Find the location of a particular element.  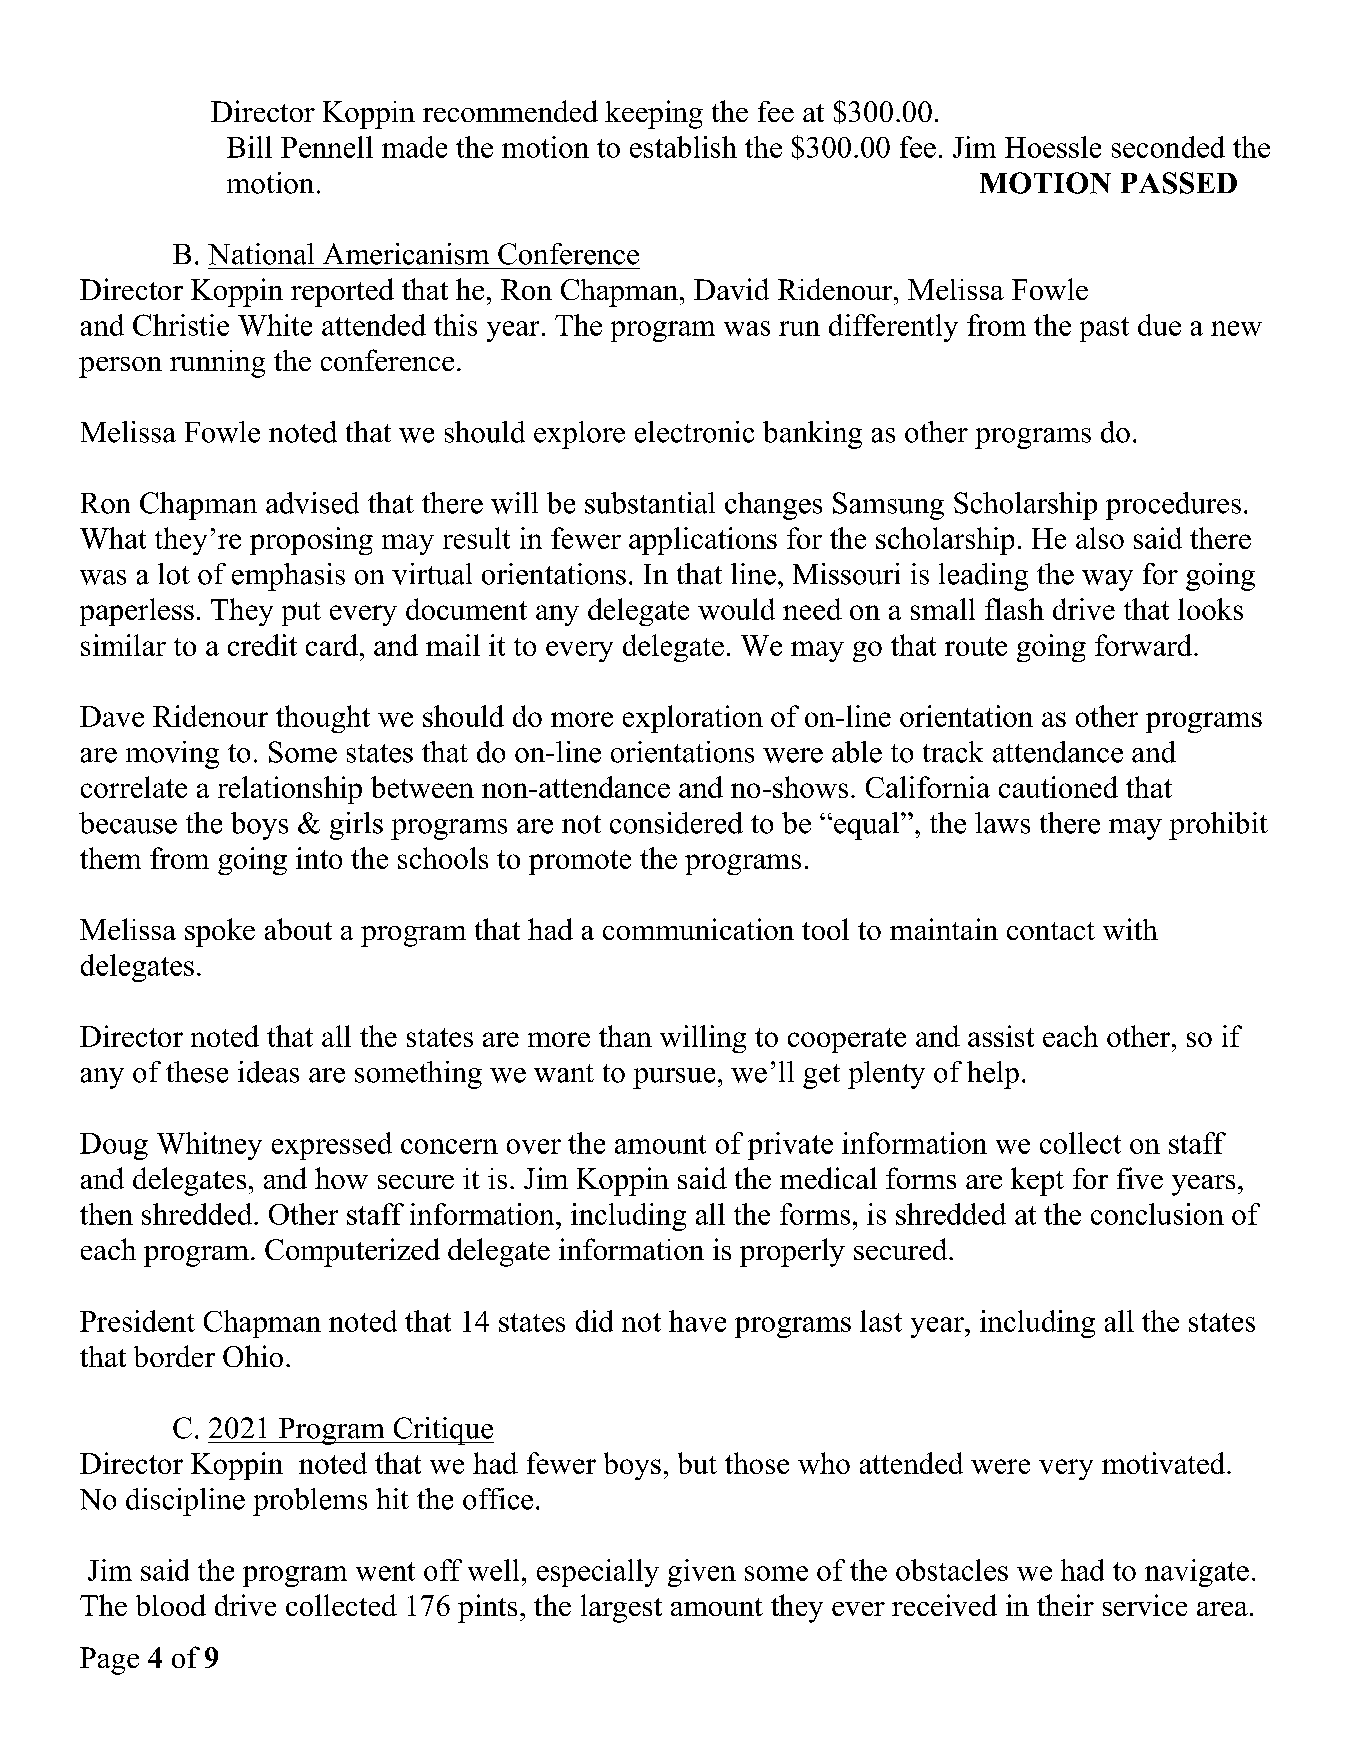

blood is located at coordinates (171, 1605).
